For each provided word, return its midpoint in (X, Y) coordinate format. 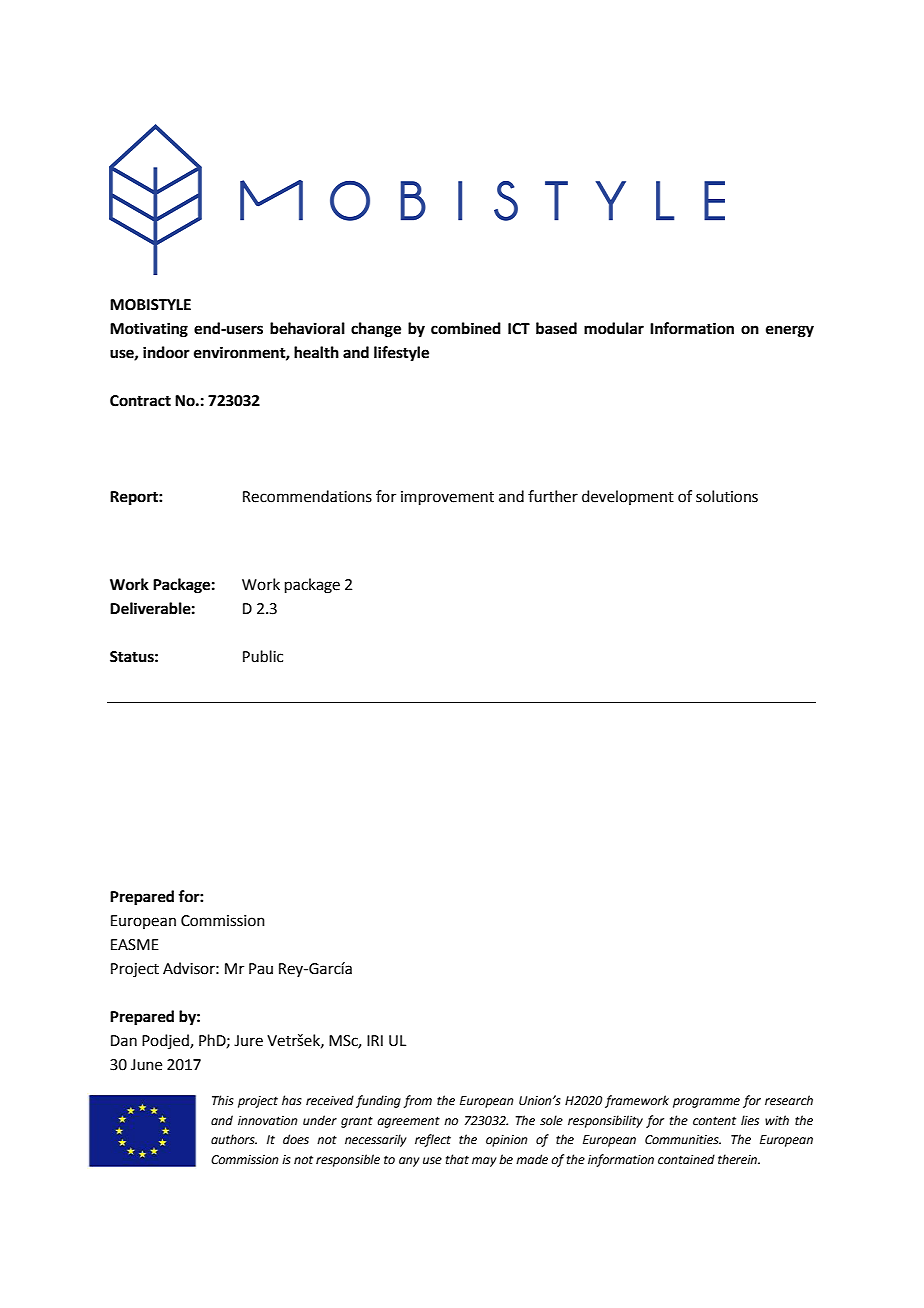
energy (790, 331)
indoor (166, 352)
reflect (433, 1140)
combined (466, 328)
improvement (447, 498)
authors (234, 1139)
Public (263, 656)
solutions (727, 496)
